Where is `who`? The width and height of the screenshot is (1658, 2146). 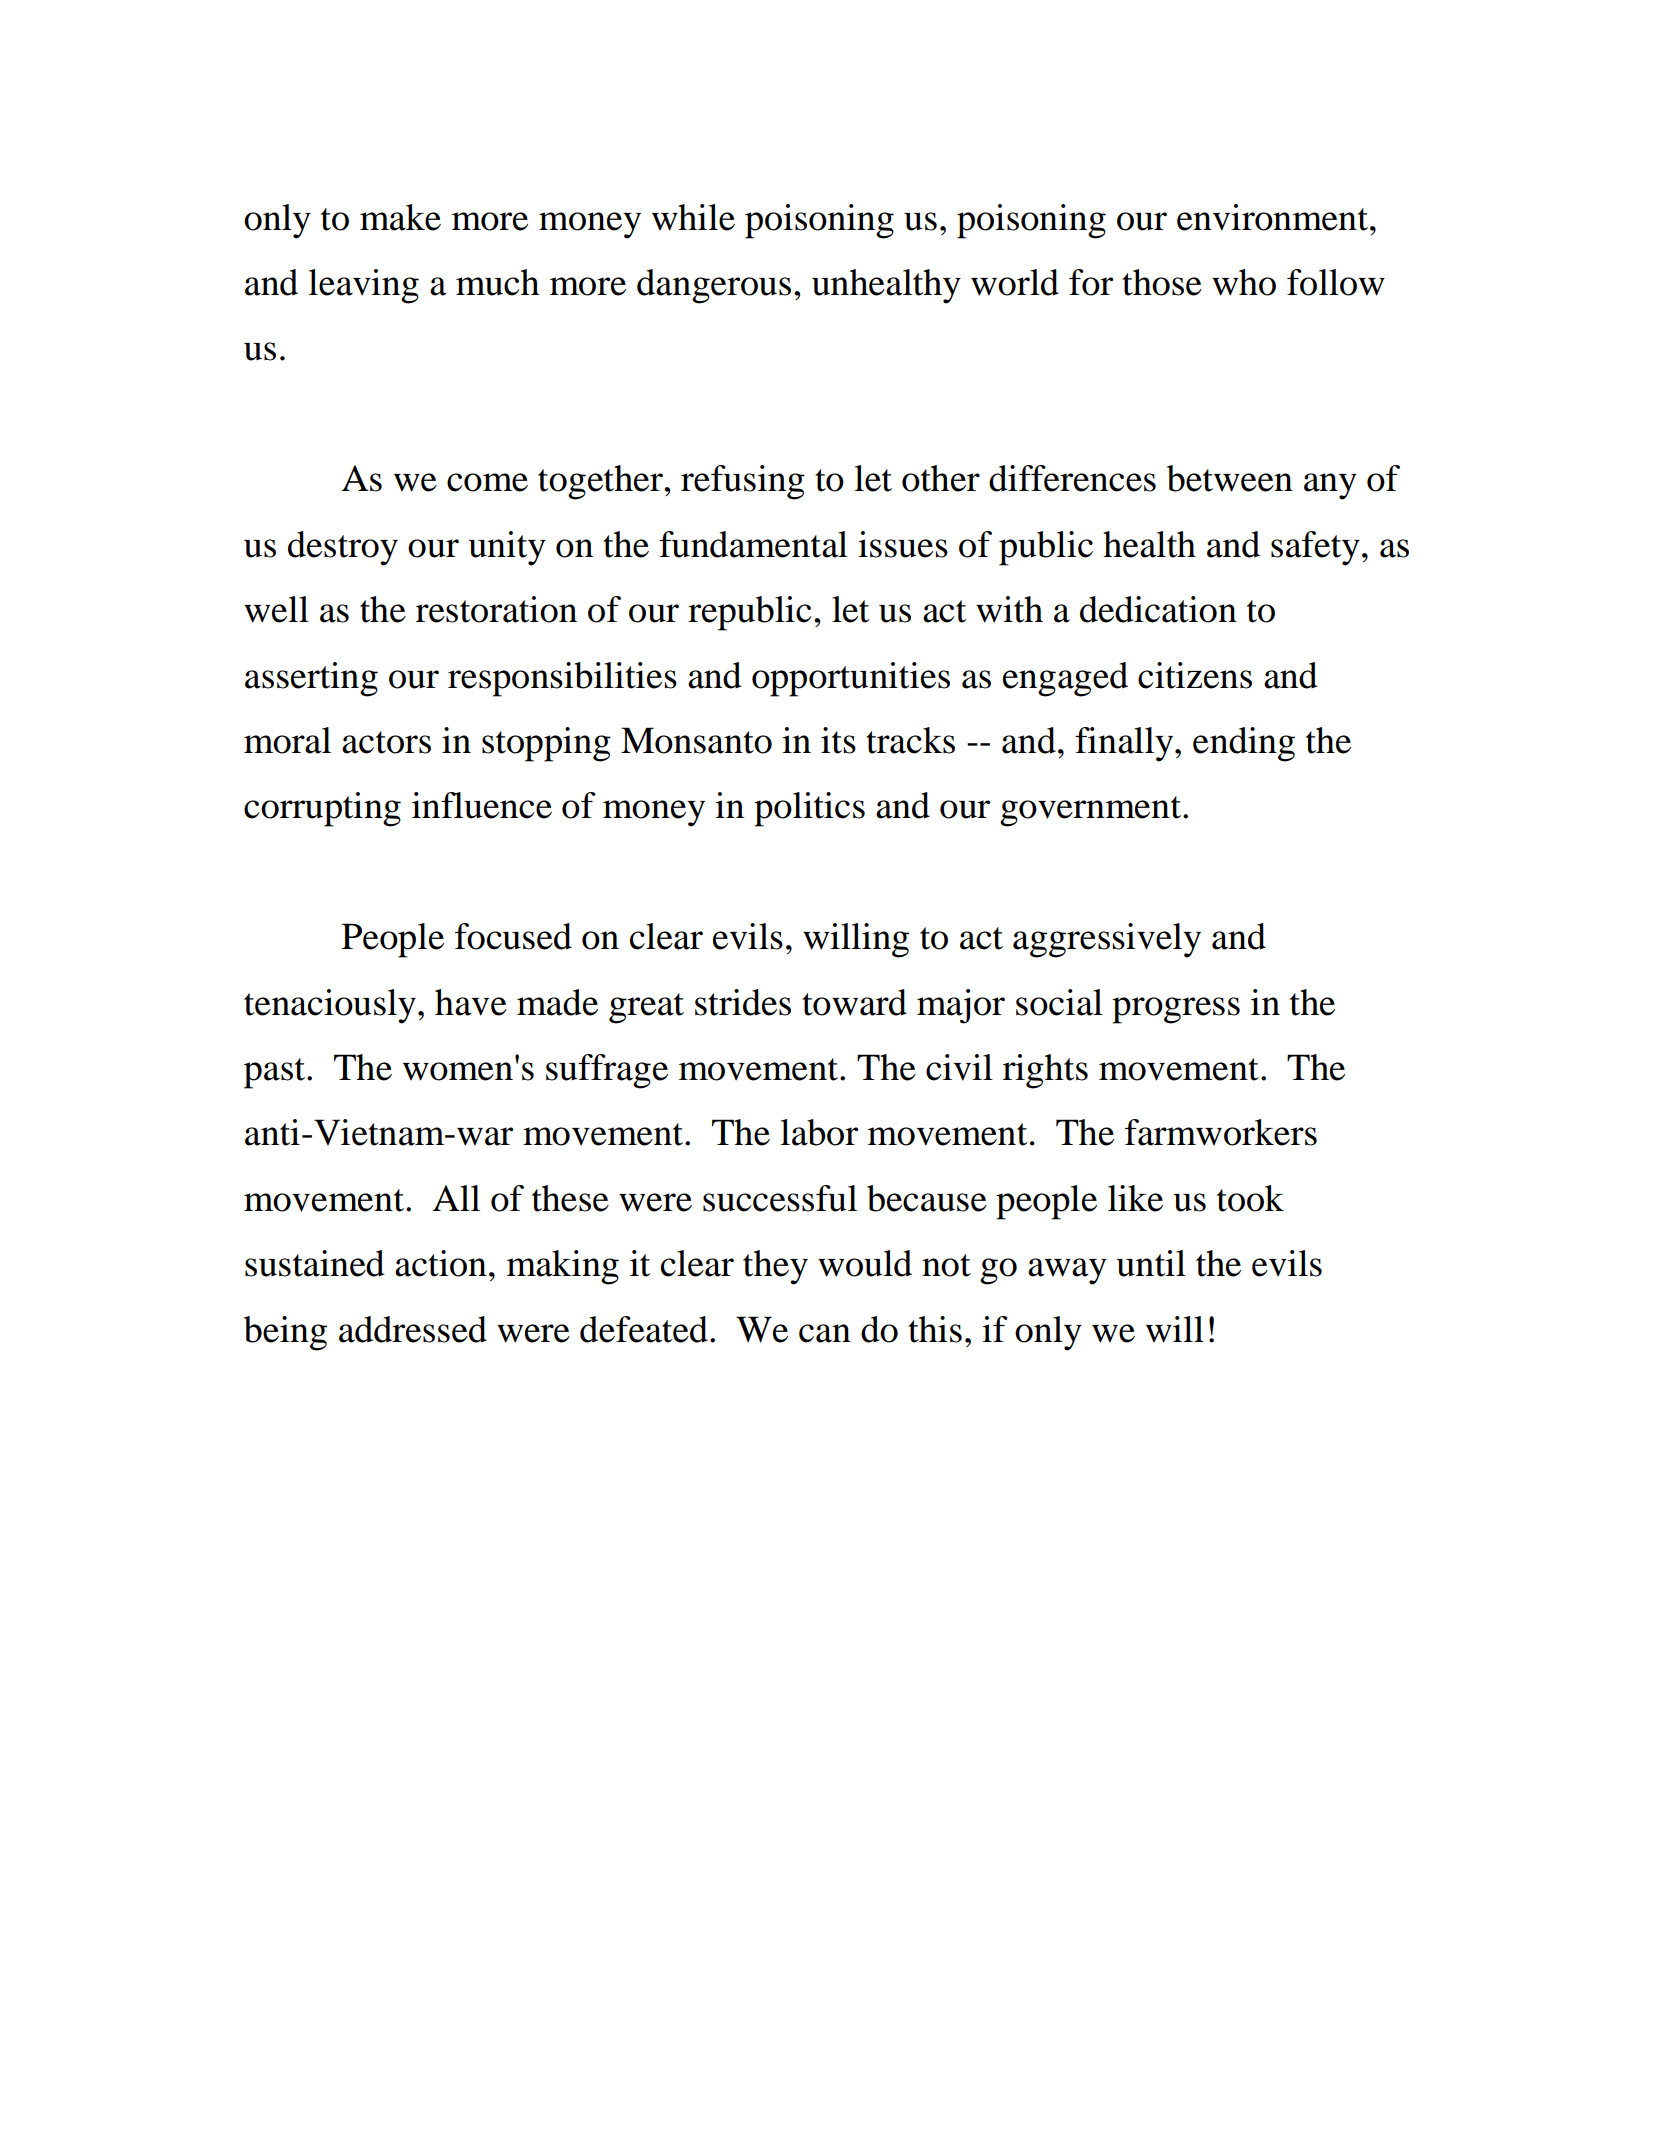
who is located at coordinates (1244, 282).
